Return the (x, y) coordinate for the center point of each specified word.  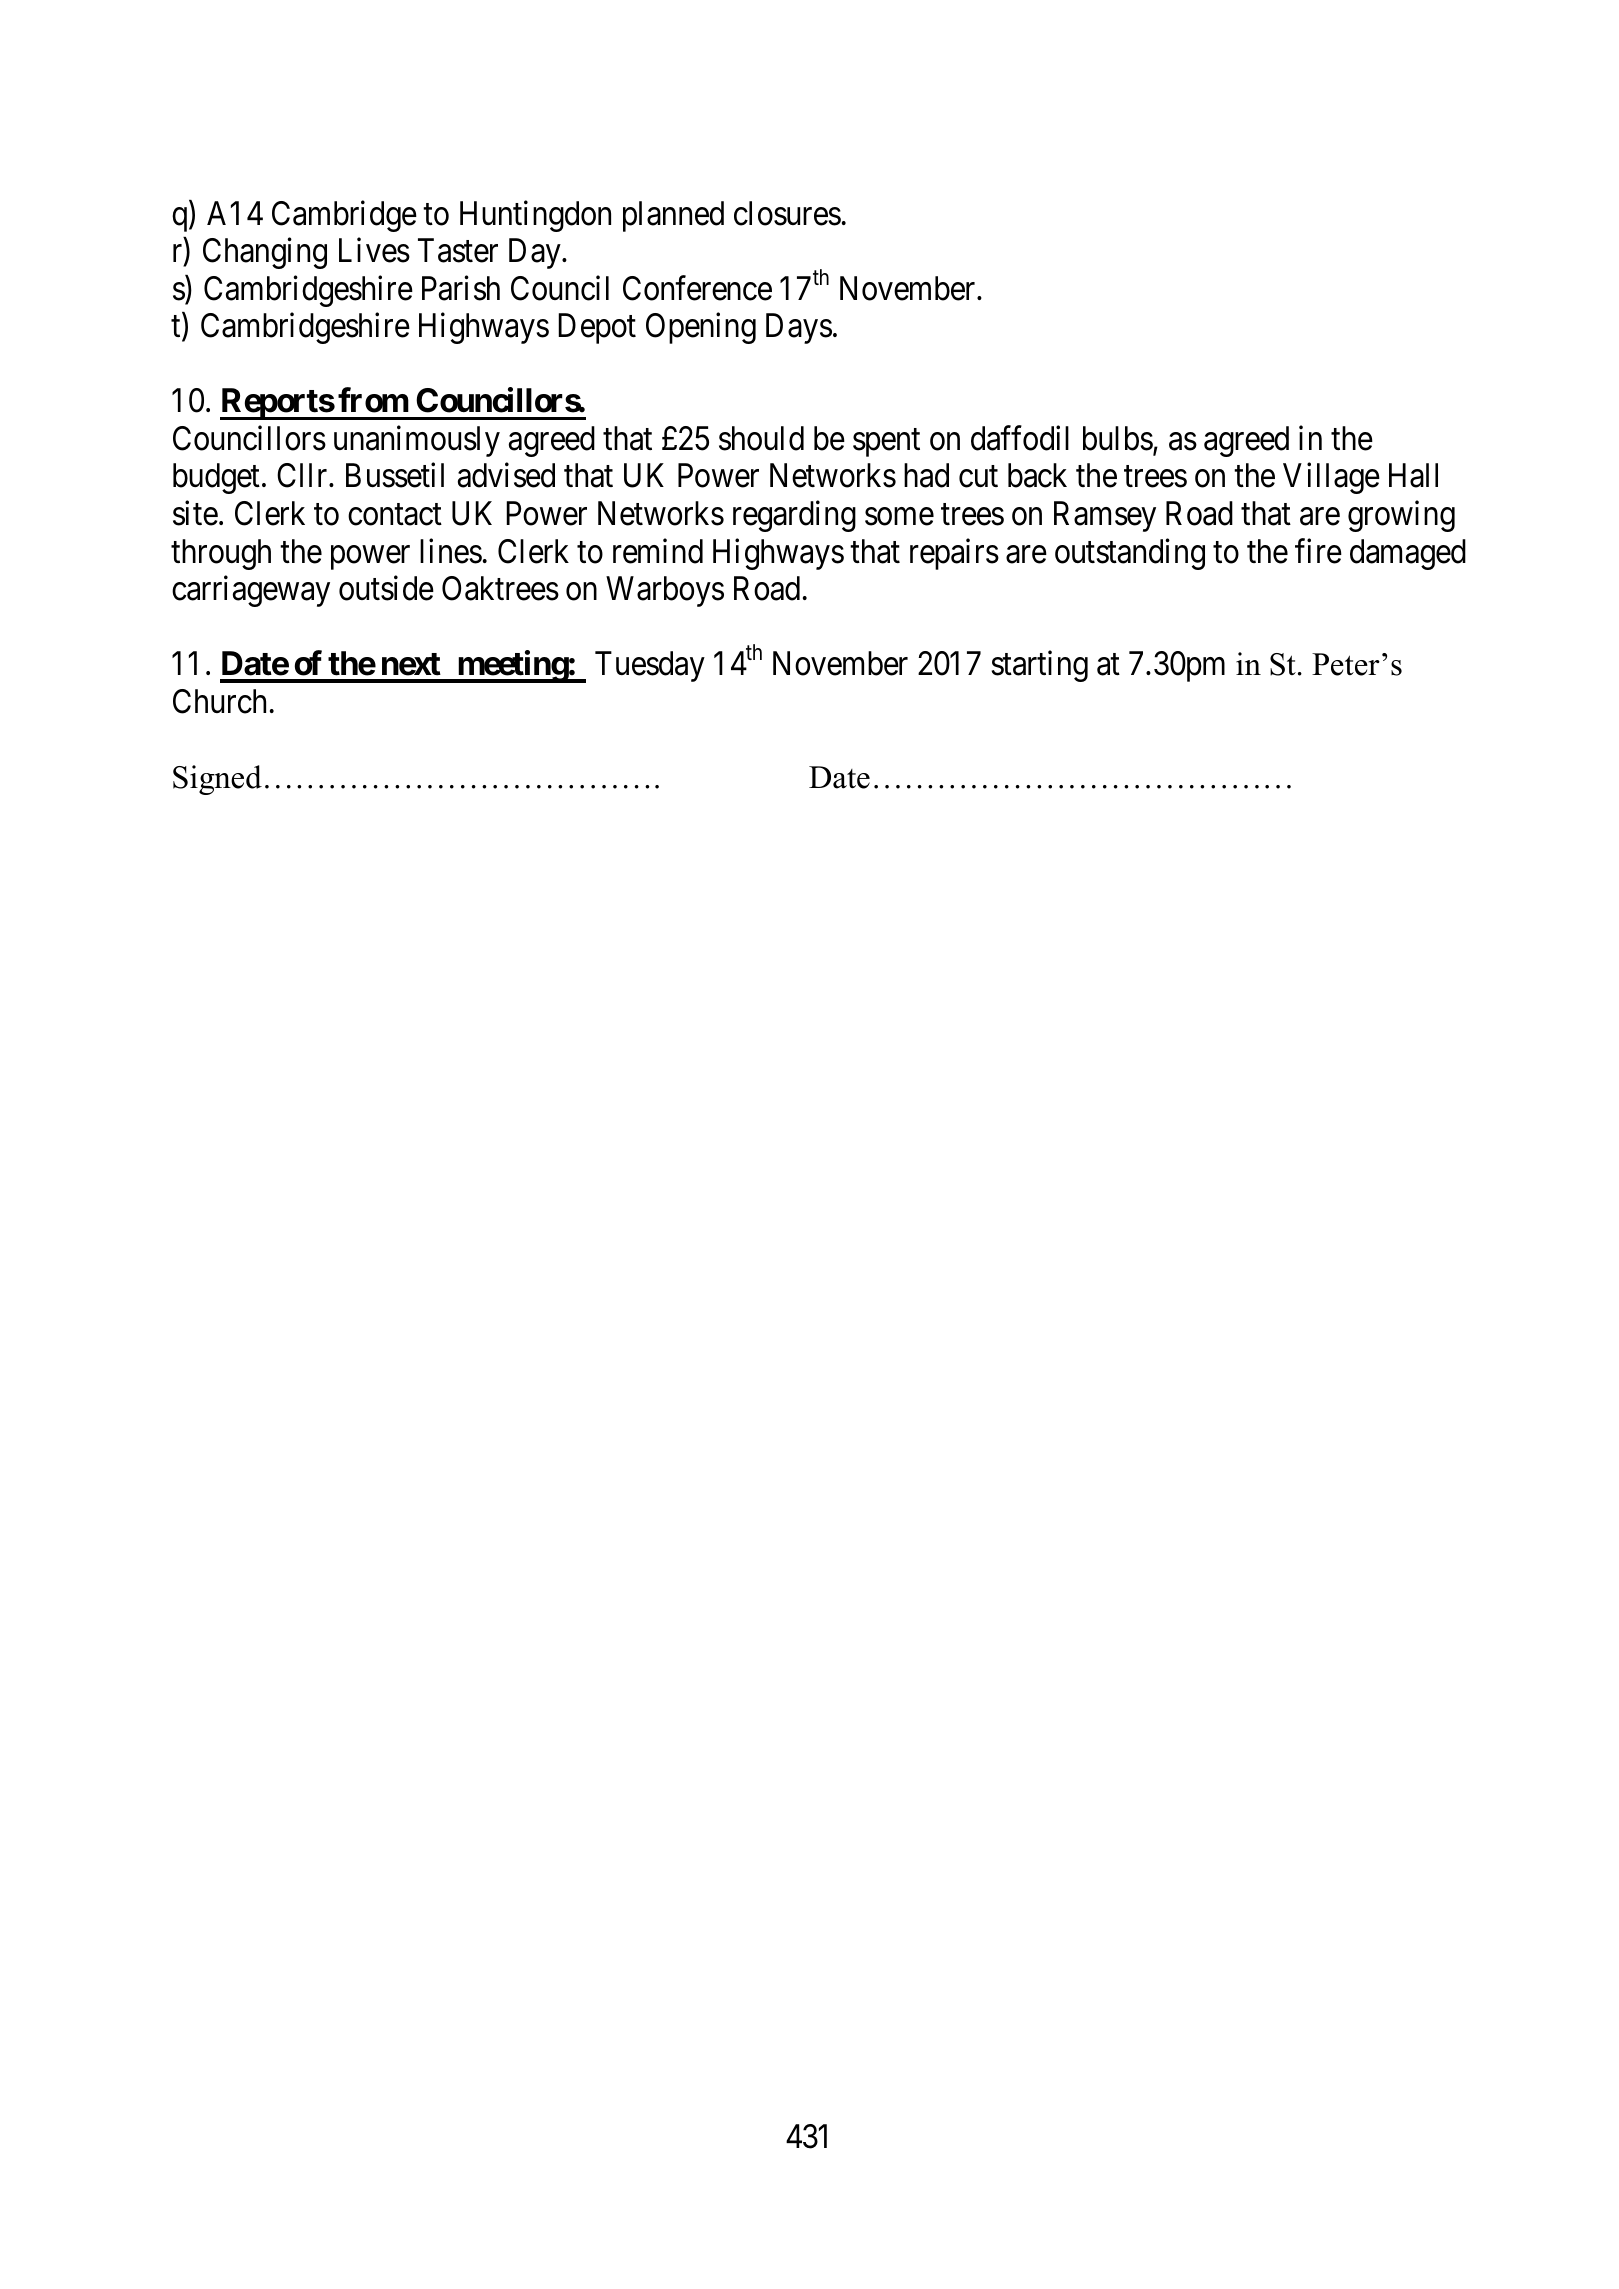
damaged (1408, 554)
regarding (794, 516)
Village (1331, 478)
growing (1401, 516)
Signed (217, 780)
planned (673, 216)
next (411, 664)
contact (395, 515)
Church (219, 701)
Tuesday (650, 666)
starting (1040, 666)
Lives (374, 250)
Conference (697, 288)
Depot (597, 329)
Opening (701, 328)
